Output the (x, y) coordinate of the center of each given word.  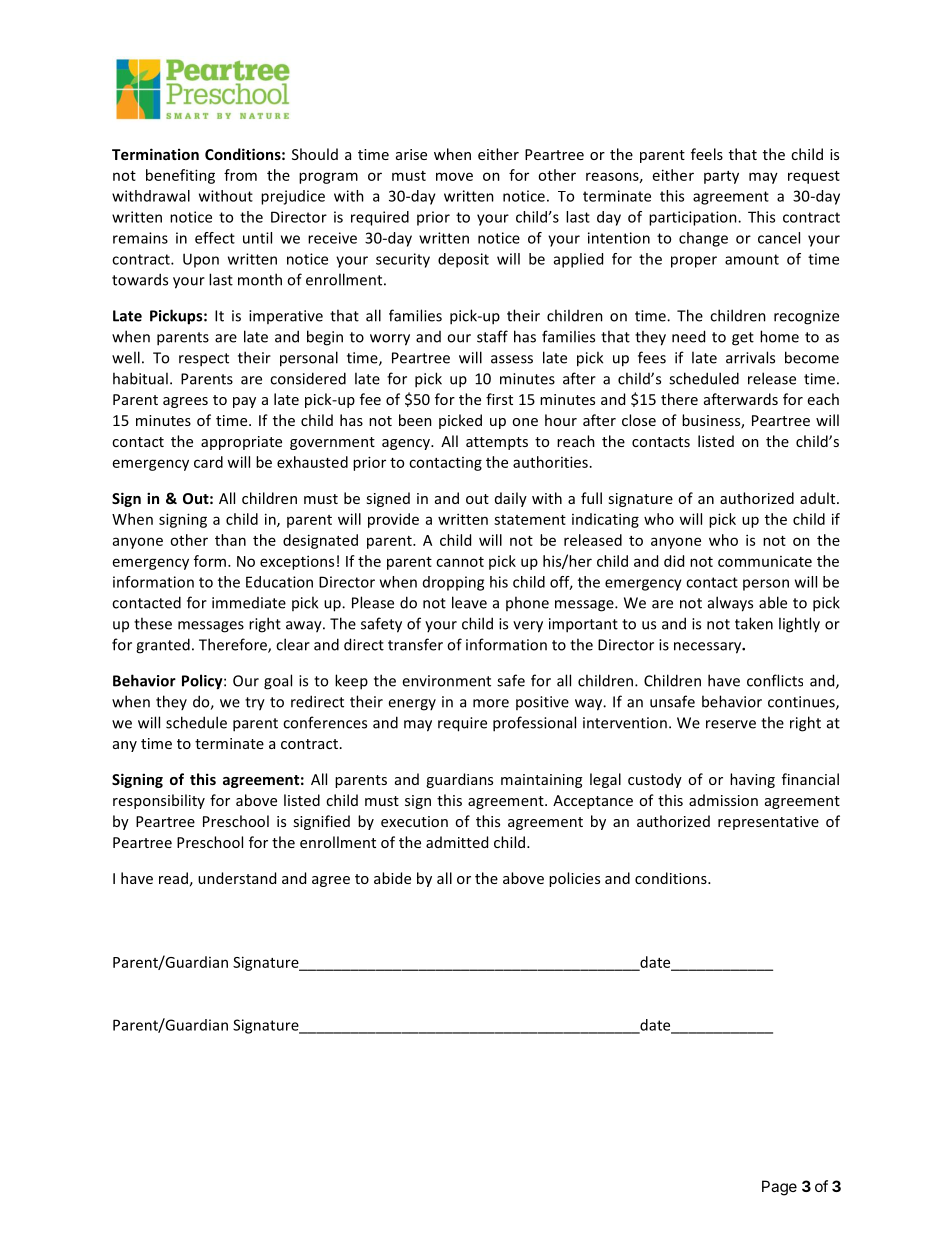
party (721, 177)
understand (237, 878)
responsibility (159, 801)
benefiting (180, 176)
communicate (765, 561)
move (454, 176)
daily (511, 499)
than (230, 540)
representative (768, 823)
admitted (457, 842)
